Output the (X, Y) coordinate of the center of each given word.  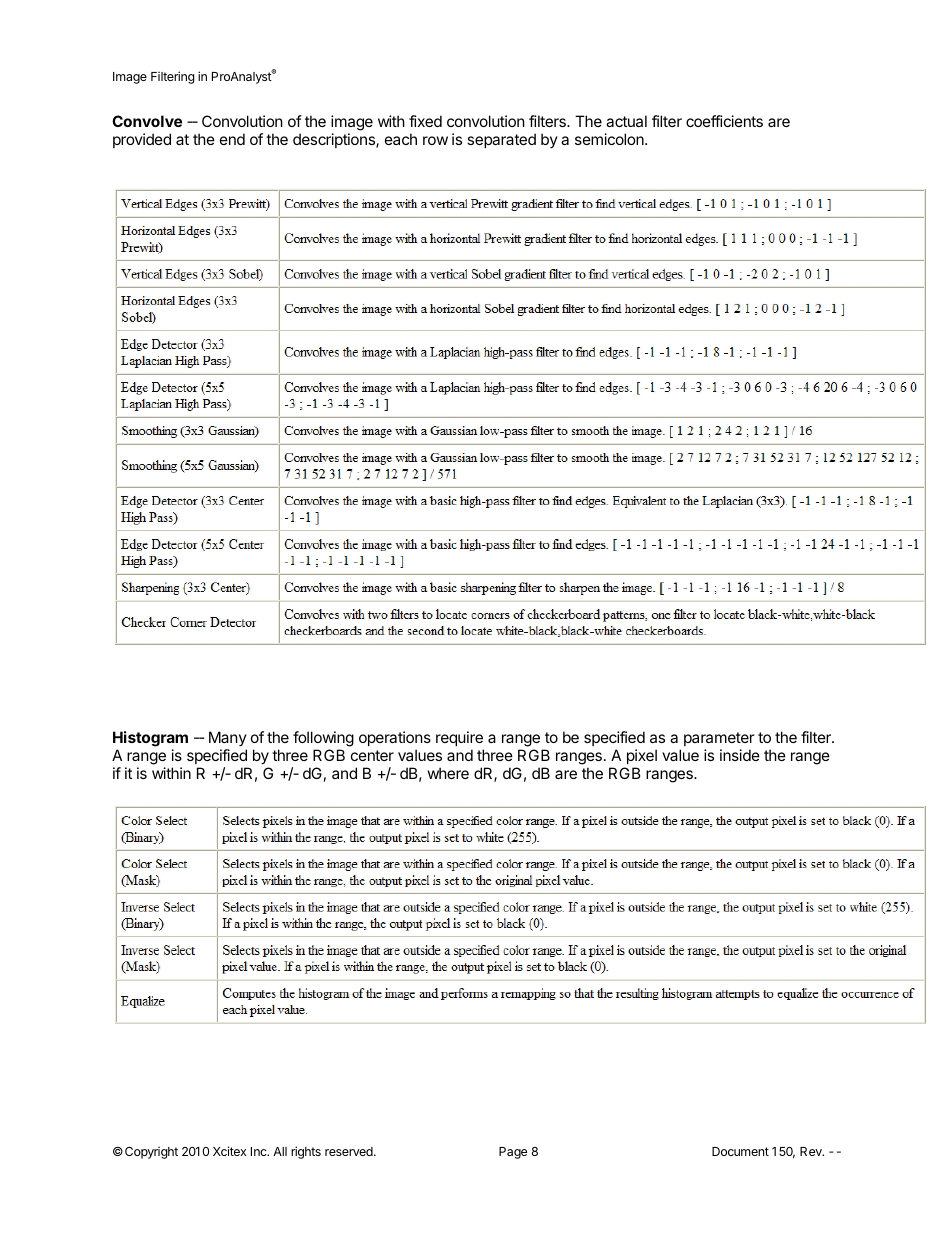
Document (740, 1151)
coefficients (724, 121)
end (232, 139)
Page (513, 1153)
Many (228, 740)
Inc (260, 1151)
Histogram (150, 740)
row (435, 140)
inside (740, 755)
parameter (719, 739)
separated (501, 140)
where (448, 773)
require (459, 738)
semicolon (610, 139)
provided (142, 140)
